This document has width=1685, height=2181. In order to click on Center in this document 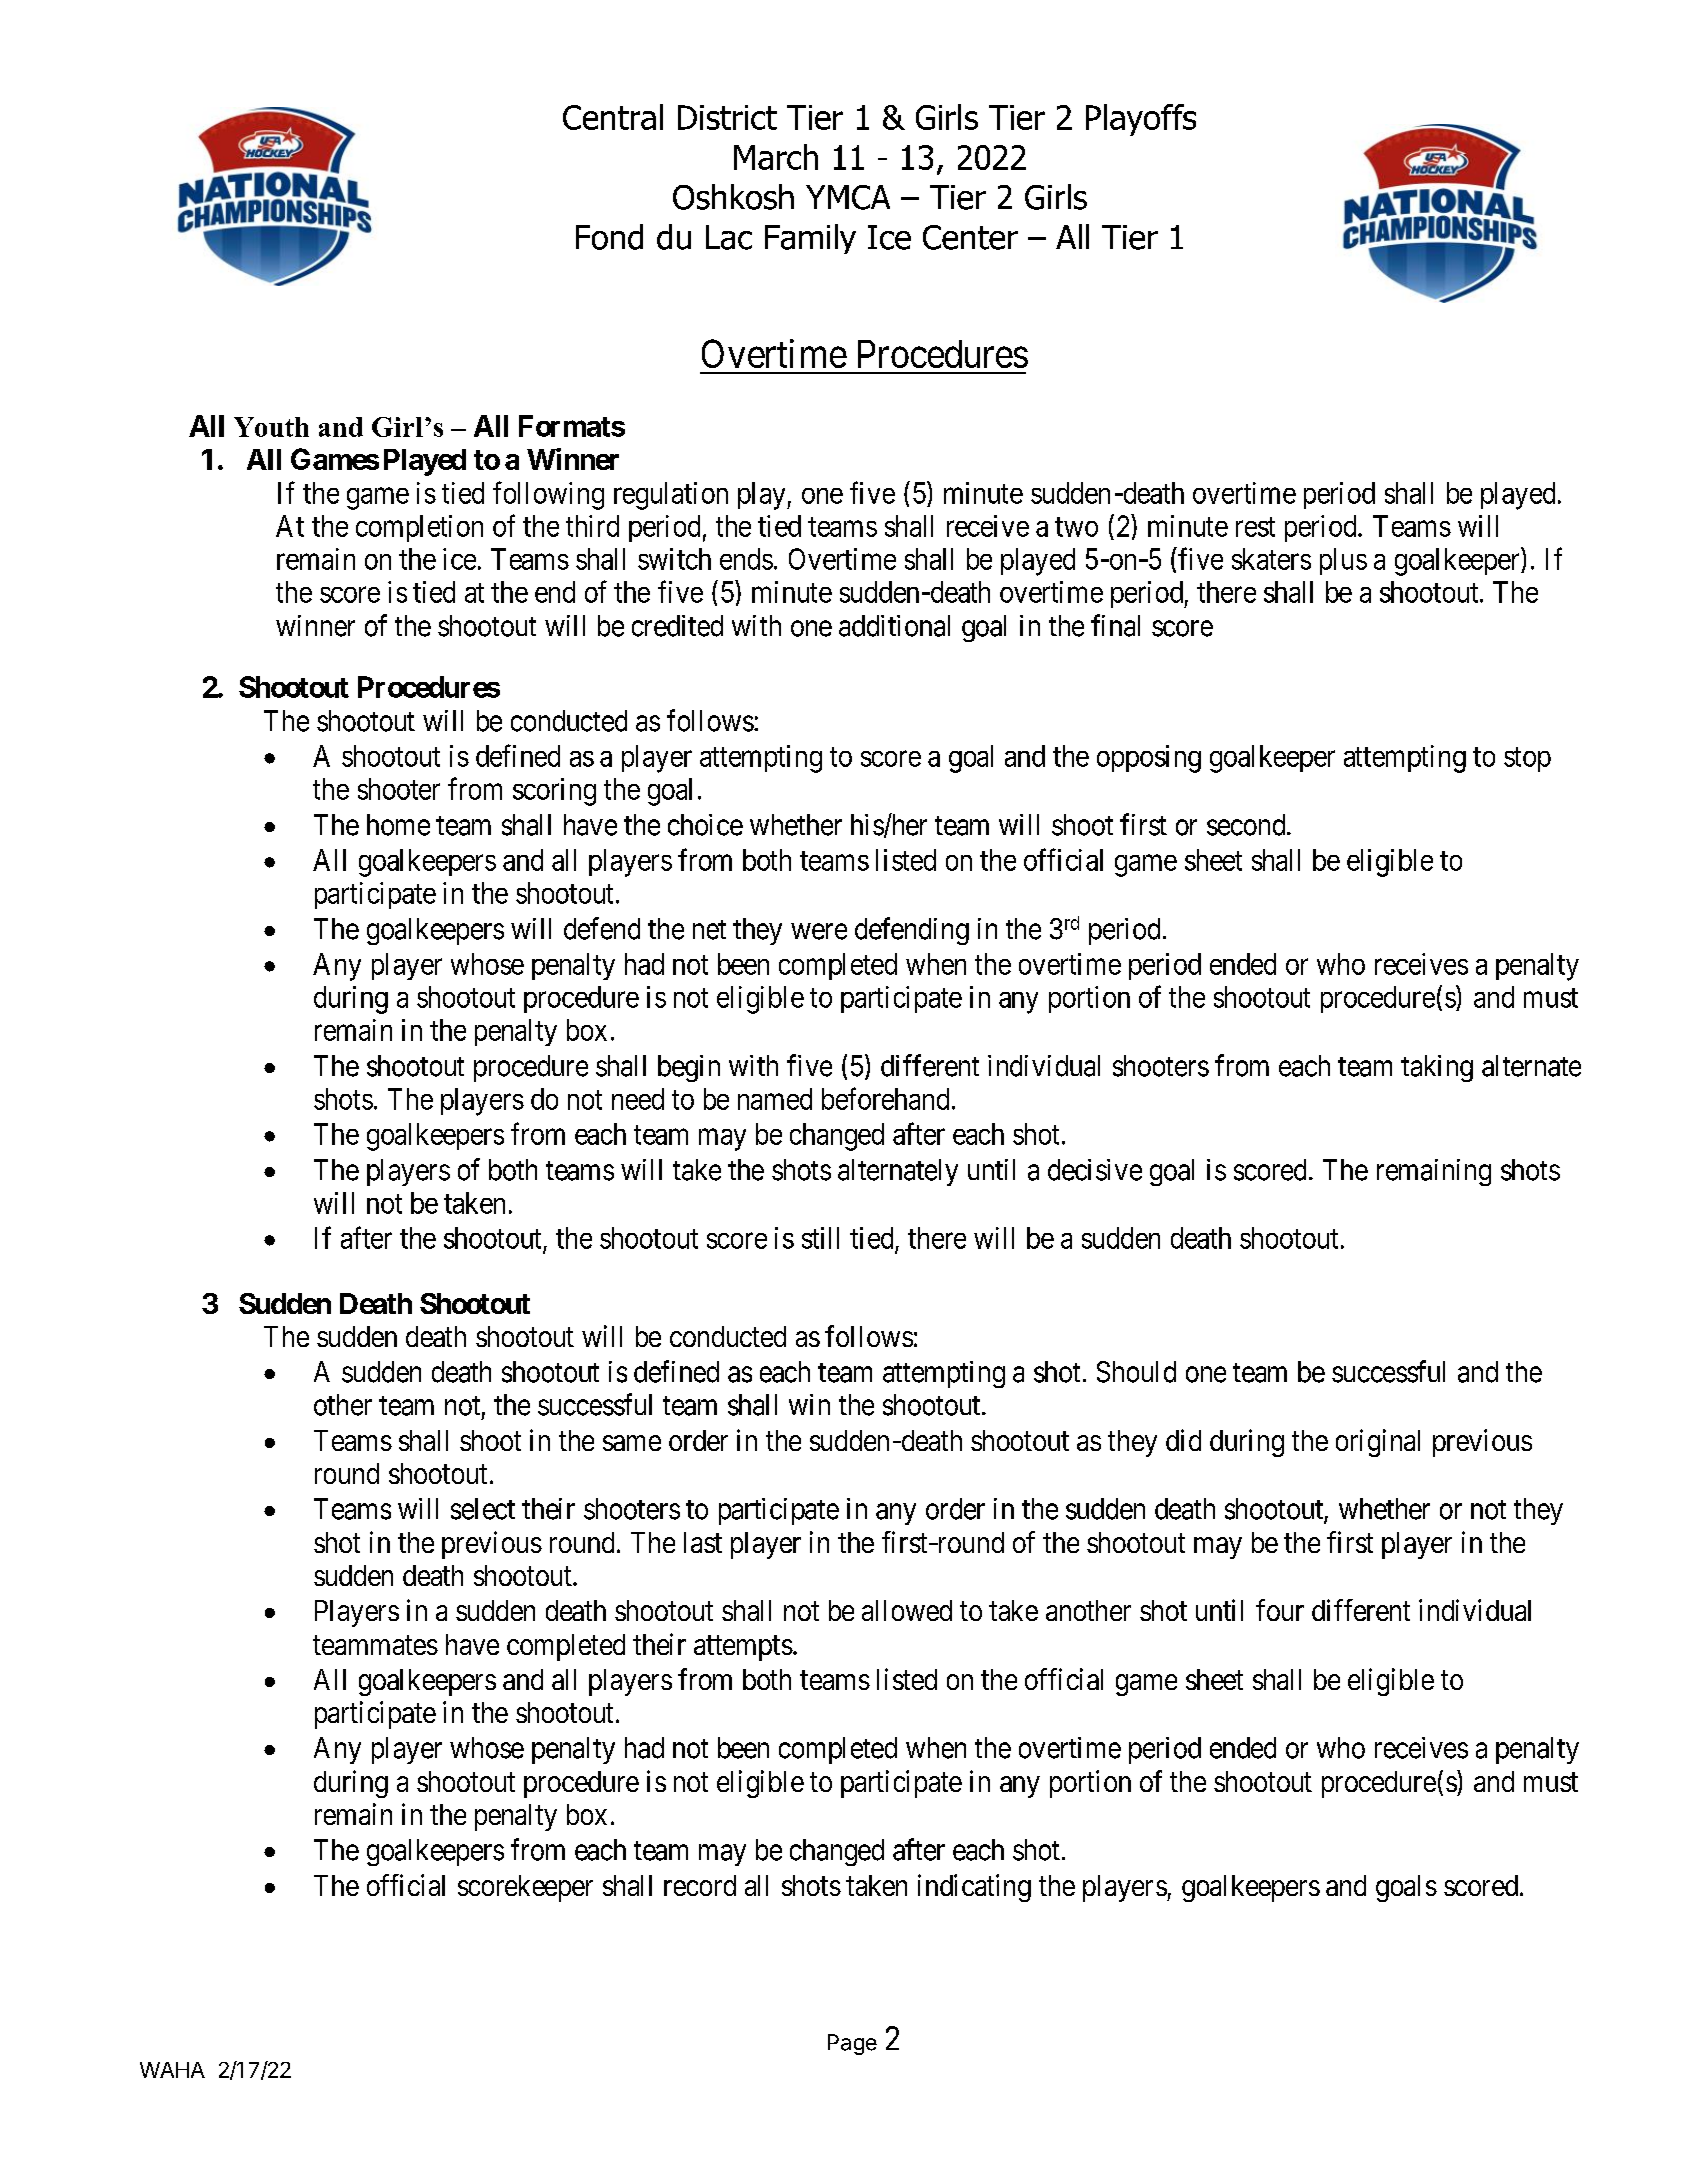, I will do `click(970, 237)`.
